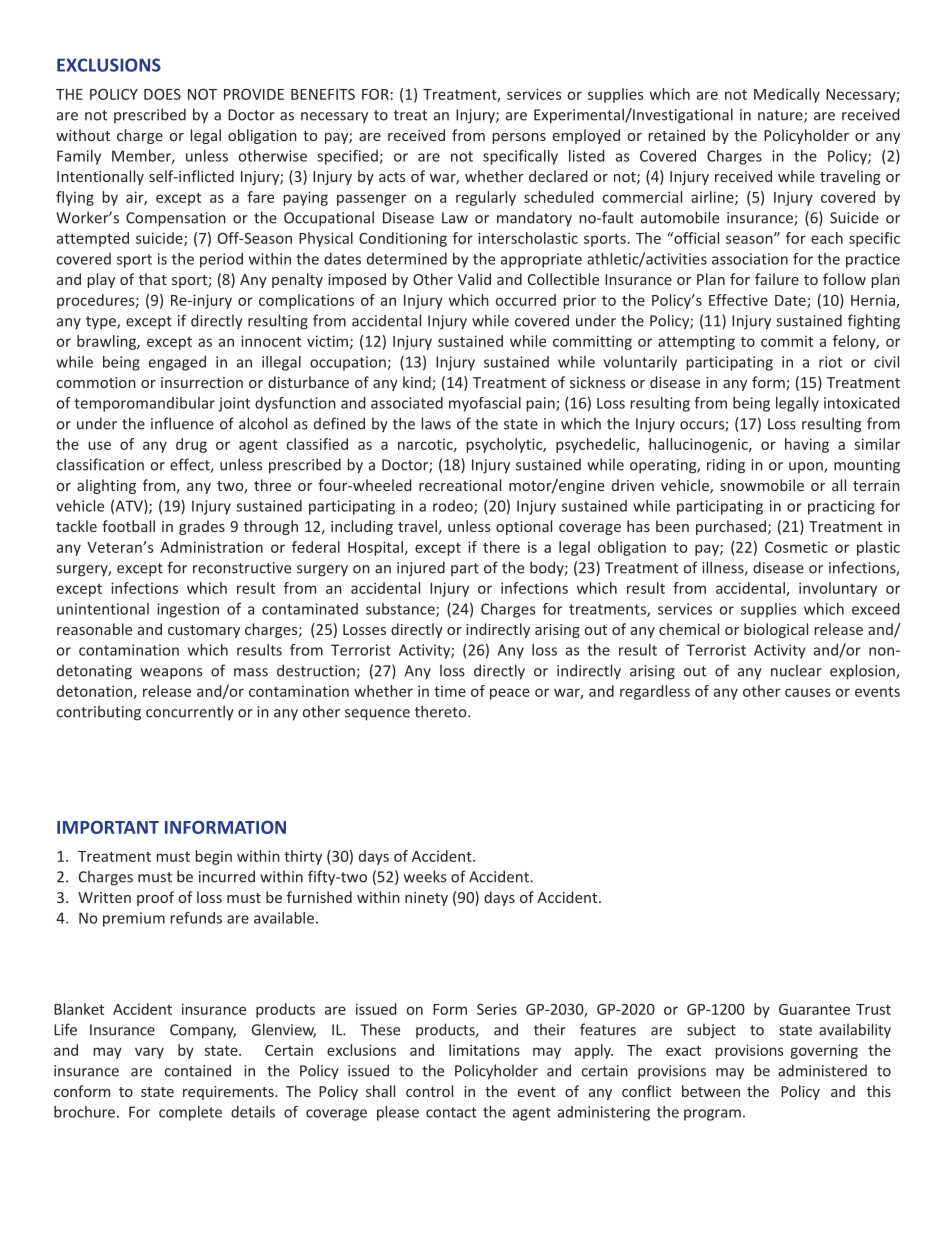 Image resolution: width=952 pixels, height=1233 pixels. Describe the element at coordinates (213, 857) in the screenshot. I see `begin` at that location.
